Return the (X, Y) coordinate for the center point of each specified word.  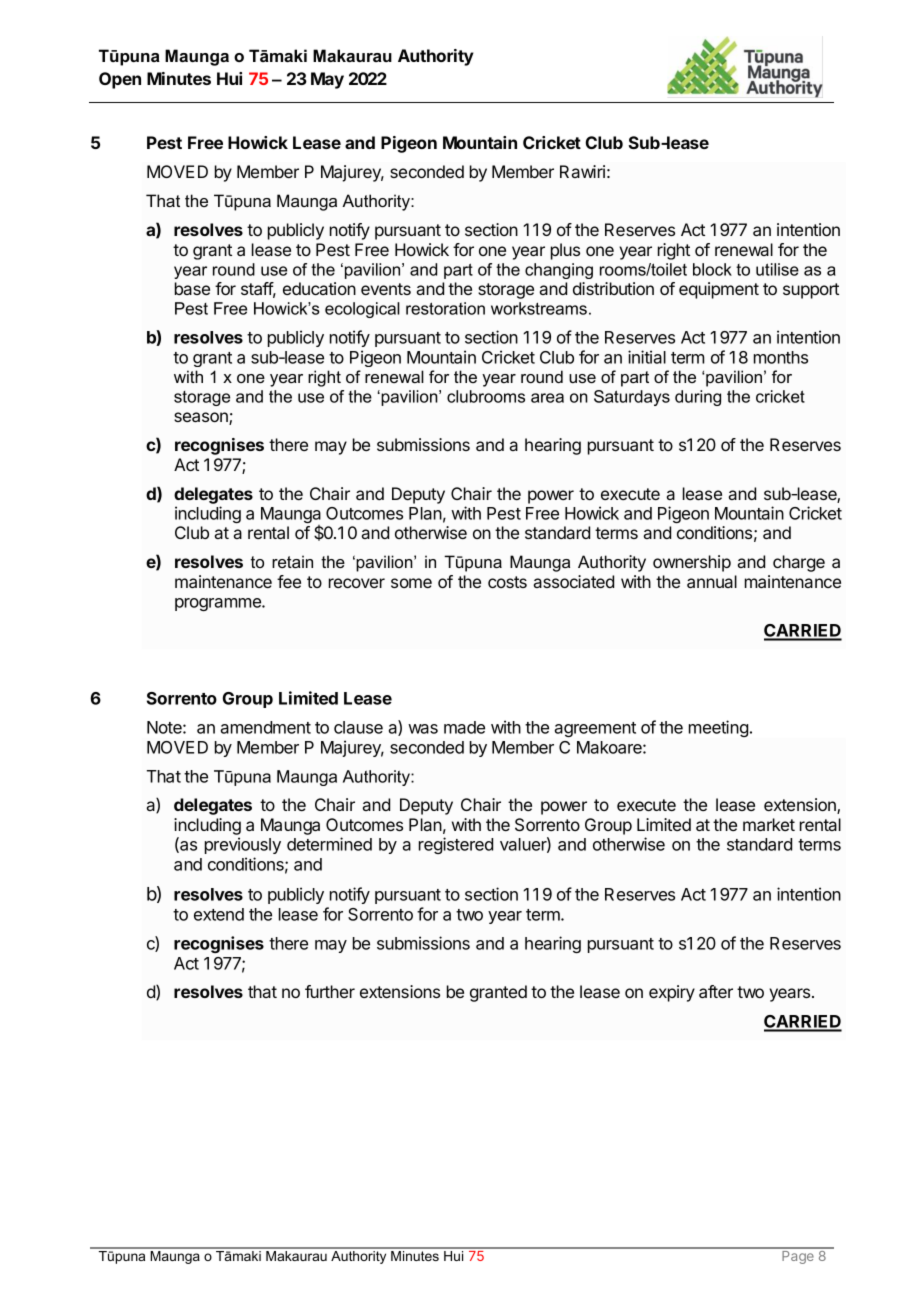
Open (120, 80)
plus (565, 251)
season (202, 418)
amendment (265, 727)
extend (219, 914)
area (547, 398)
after (716, 991)
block (712, 269)
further (330, 991)
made (464, 727)
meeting (718, 728)
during (698, 398)
